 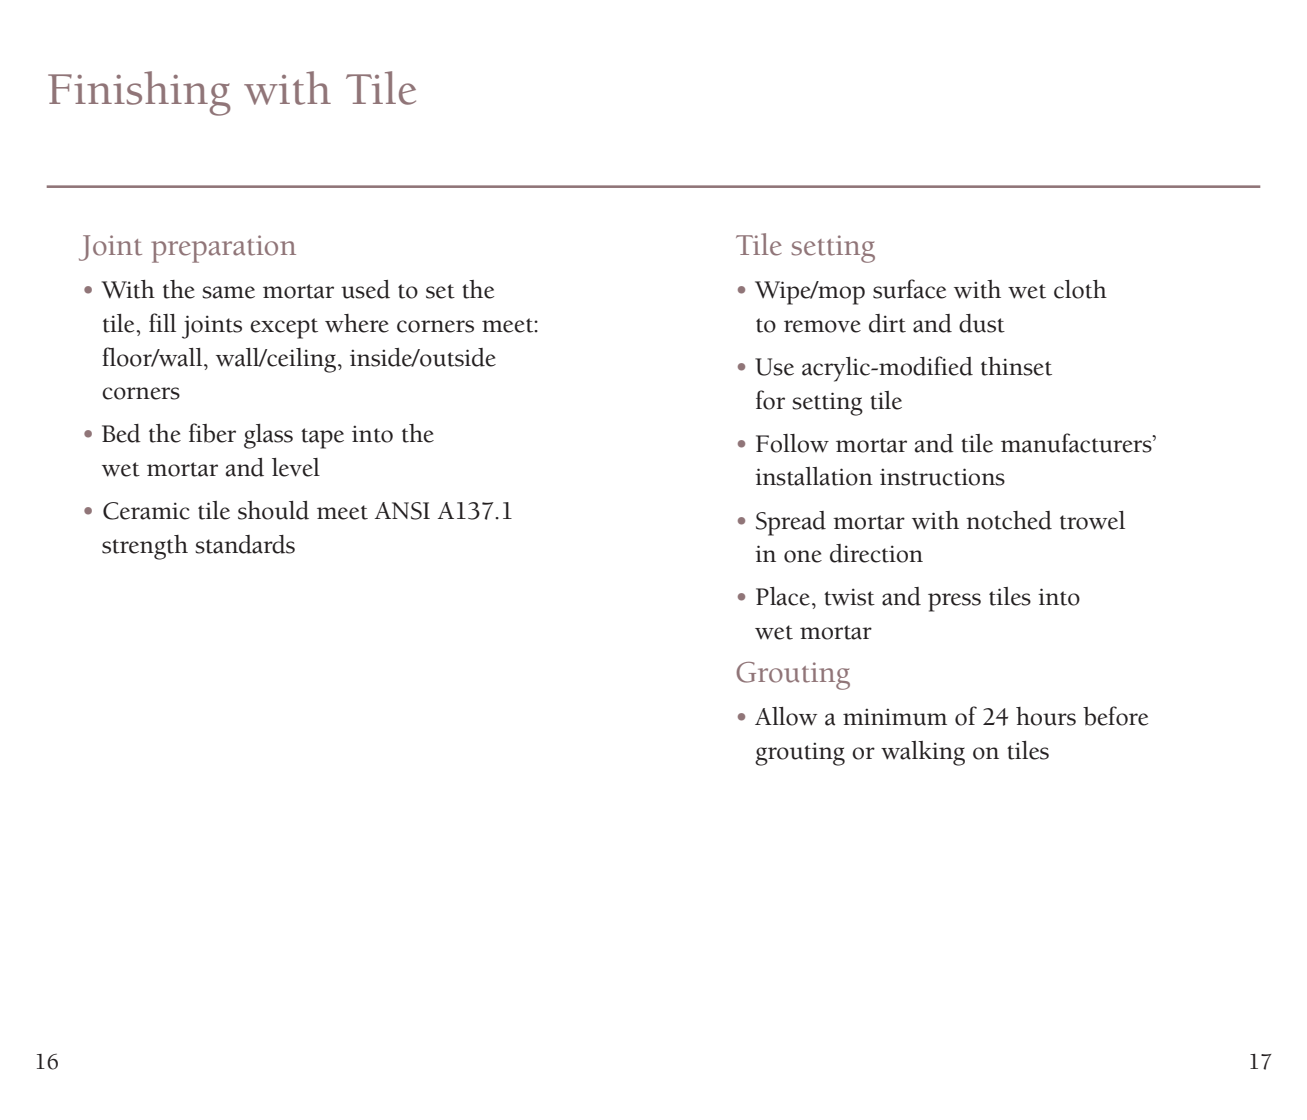 I want to click on preparation, so click(x=223, y=249).
